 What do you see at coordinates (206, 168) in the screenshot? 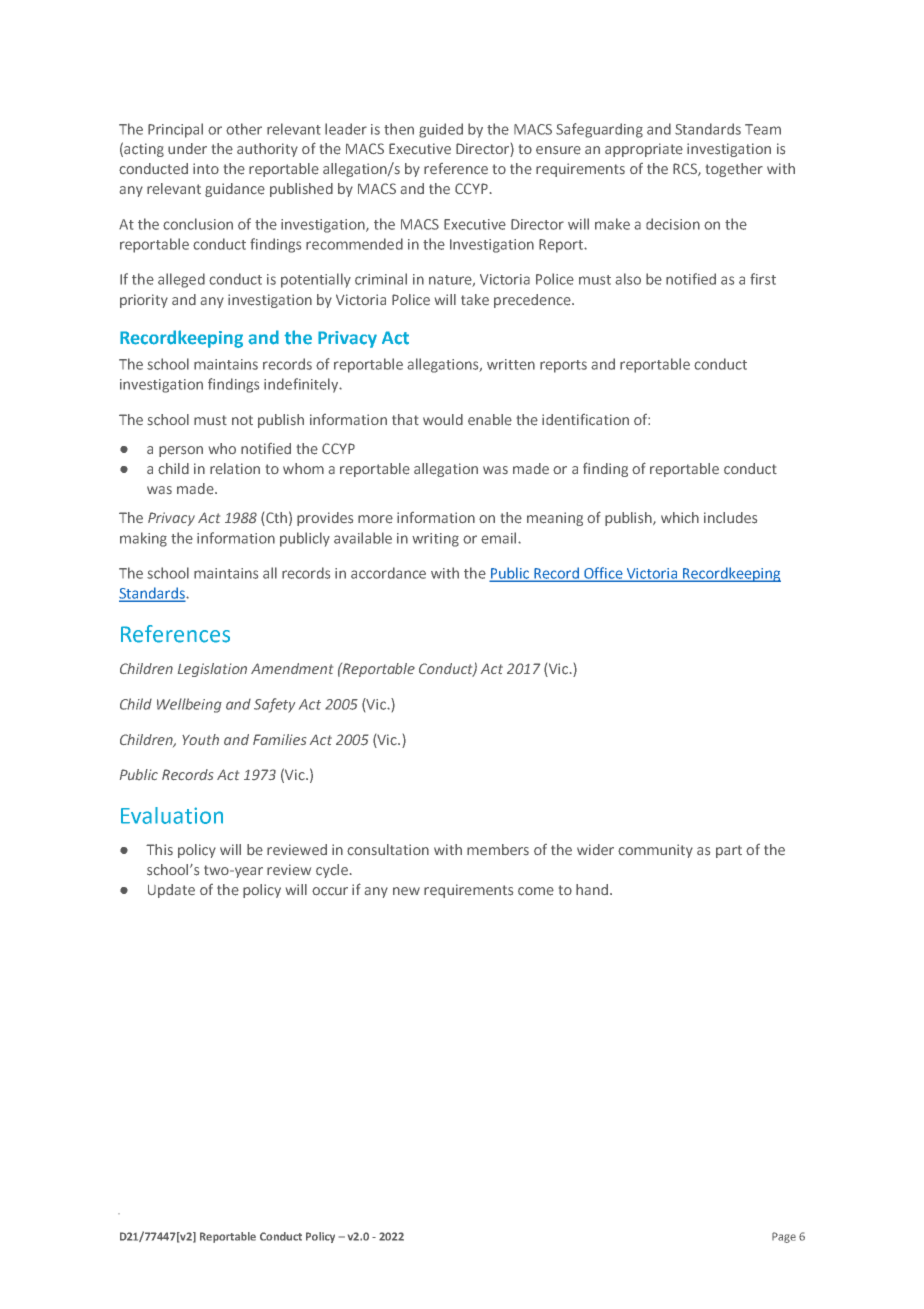
I see `into` at bounding box center [206, 168].
